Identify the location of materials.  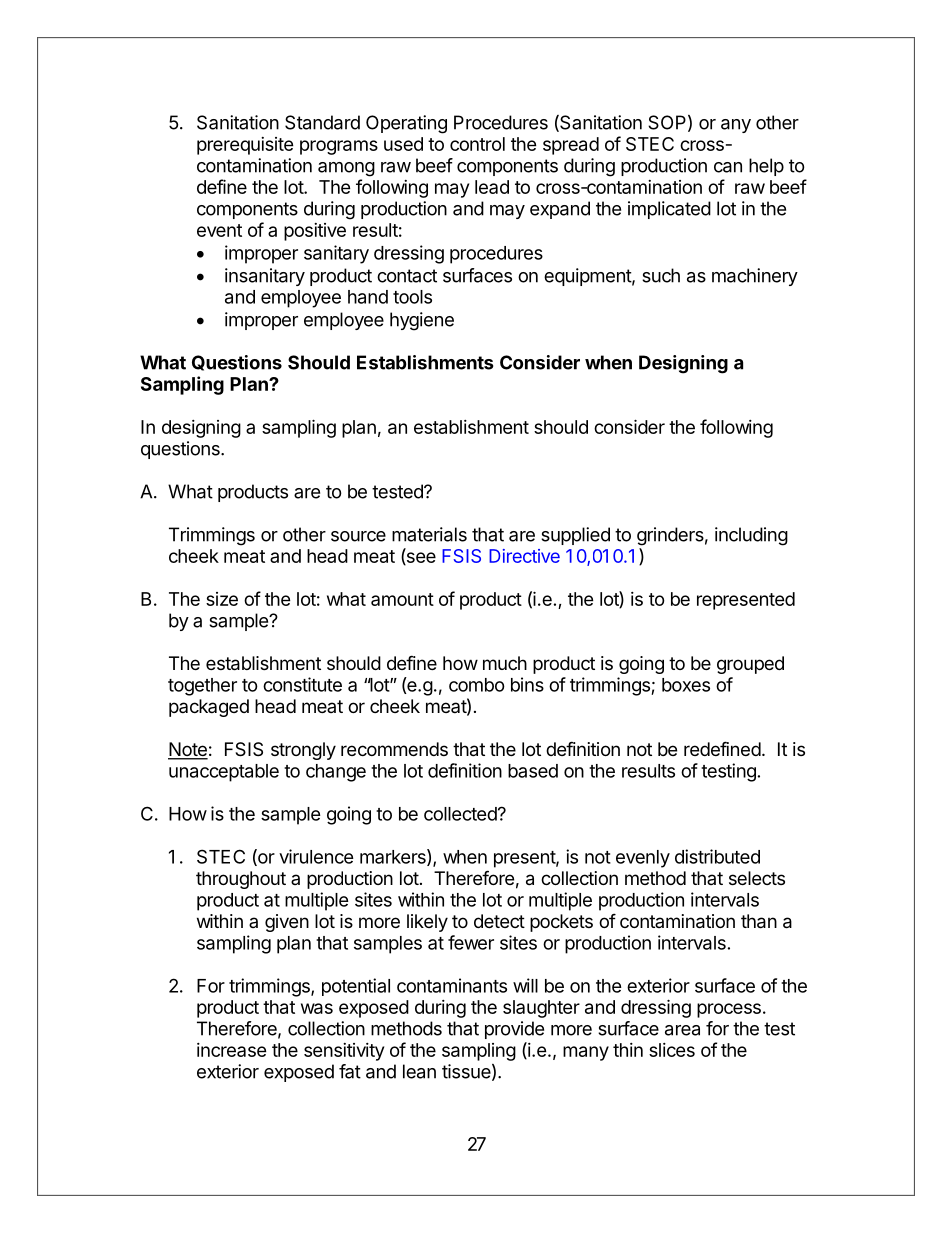
(429, 534).
